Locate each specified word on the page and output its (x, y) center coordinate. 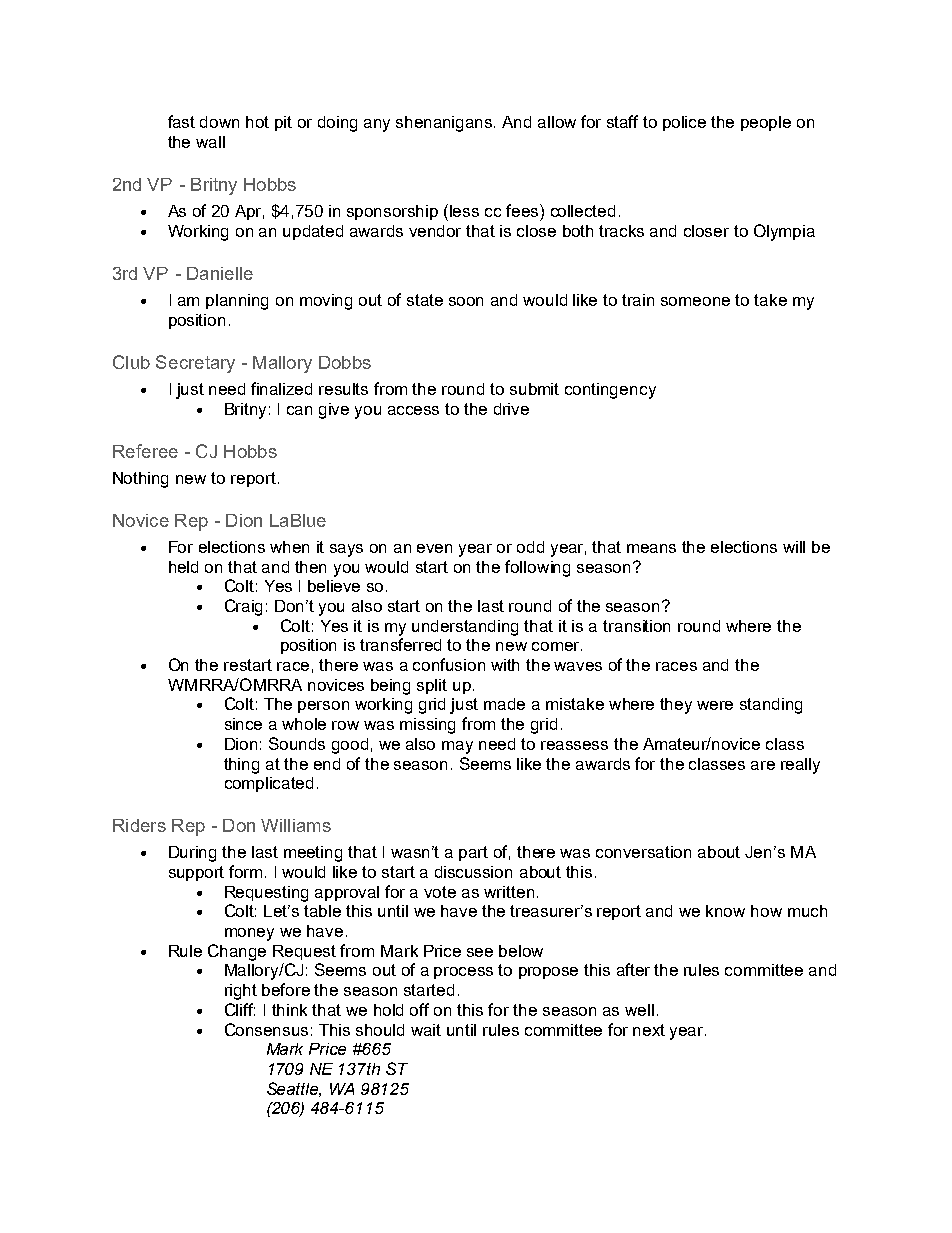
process (463, 973)
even (434, 548)
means (651, 548)
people (766, 123)
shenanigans (445, 124)
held (183, 567)
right (241, 992)
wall (210, 142)
